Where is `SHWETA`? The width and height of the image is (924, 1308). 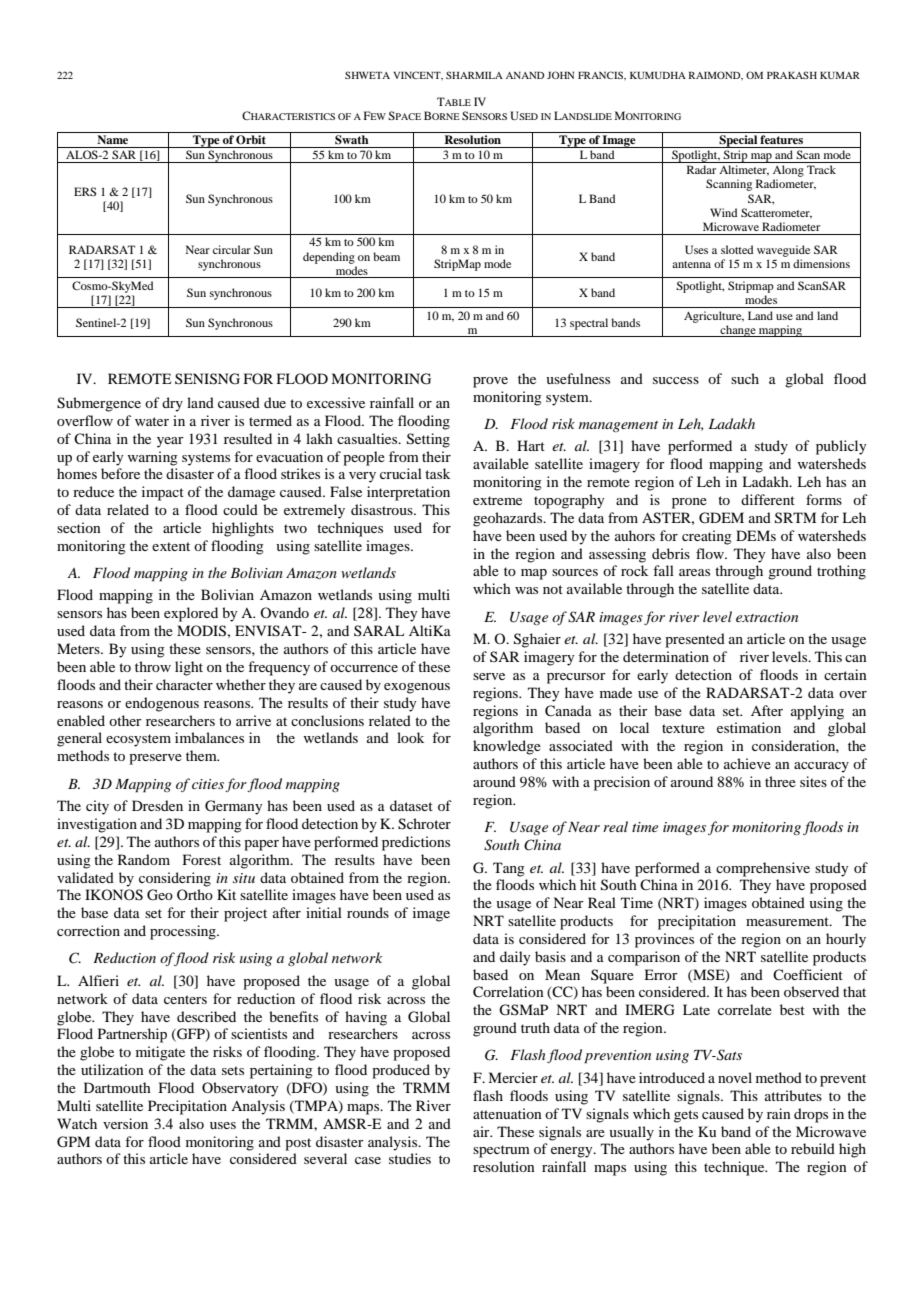 SHWETA is located at coordinates (367, 75).
